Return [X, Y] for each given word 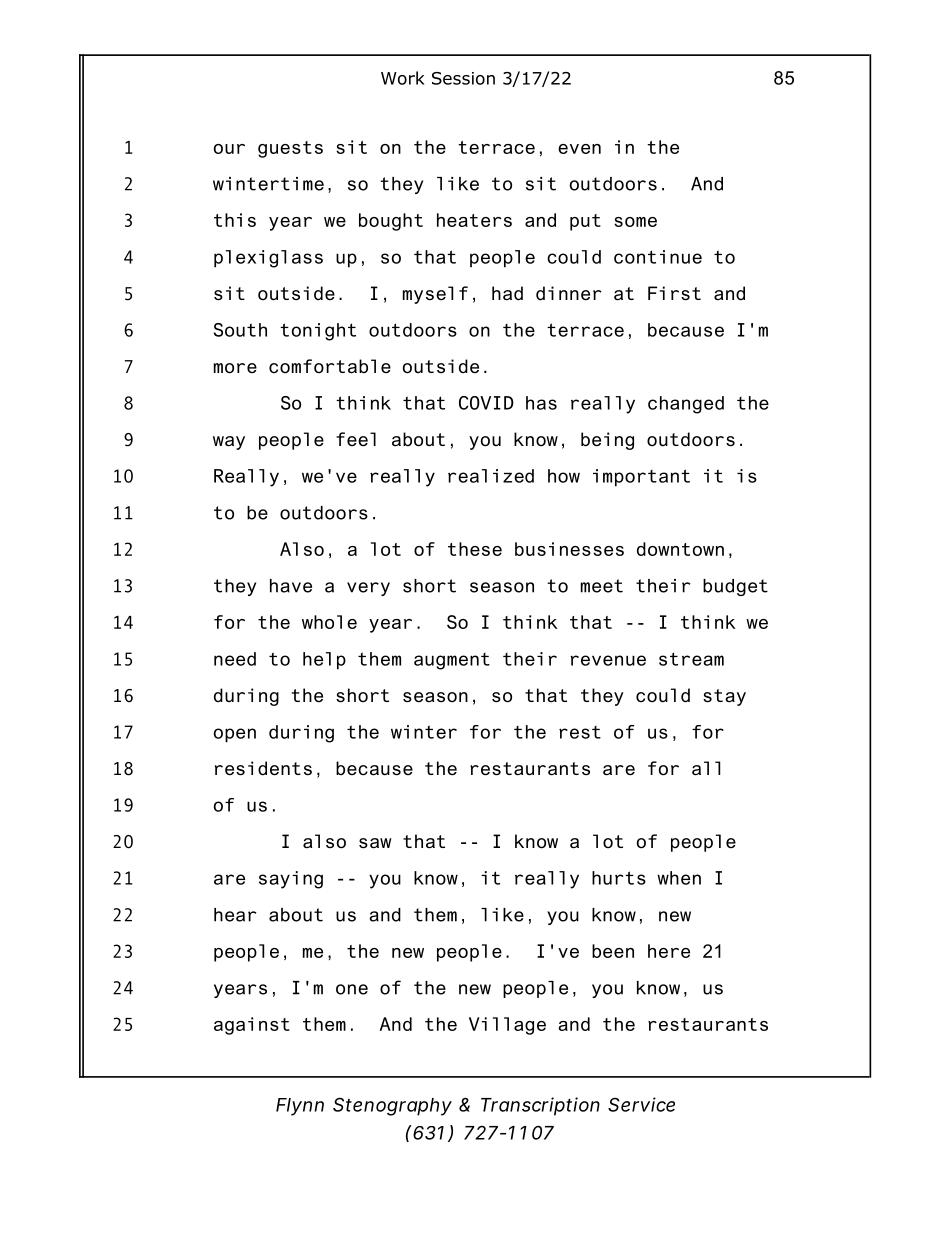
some [635, 222]
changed [686, 405]
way [229, 443]
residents [263, 768]
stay [724, 697]
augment [452, 661]
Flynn [300, 1107]
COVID [486, 403]
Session [463, 78]
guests [290, 149]
